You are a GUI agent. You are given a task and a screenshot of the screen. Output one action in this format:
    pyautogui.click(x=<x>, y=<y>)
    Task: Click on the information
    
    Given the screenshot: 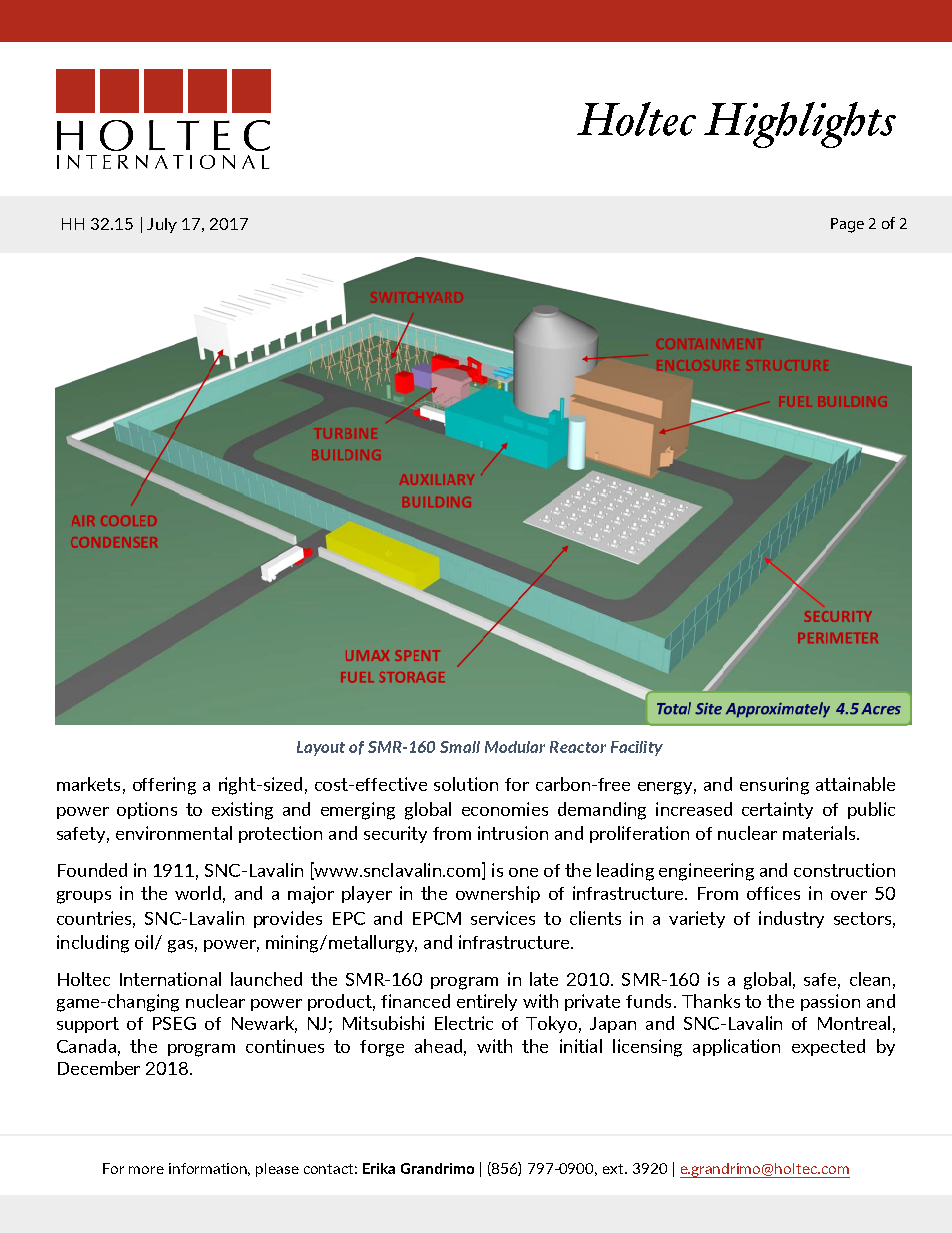 What is the action you would take?
    pyautogui.click(x=209, y=1169)
